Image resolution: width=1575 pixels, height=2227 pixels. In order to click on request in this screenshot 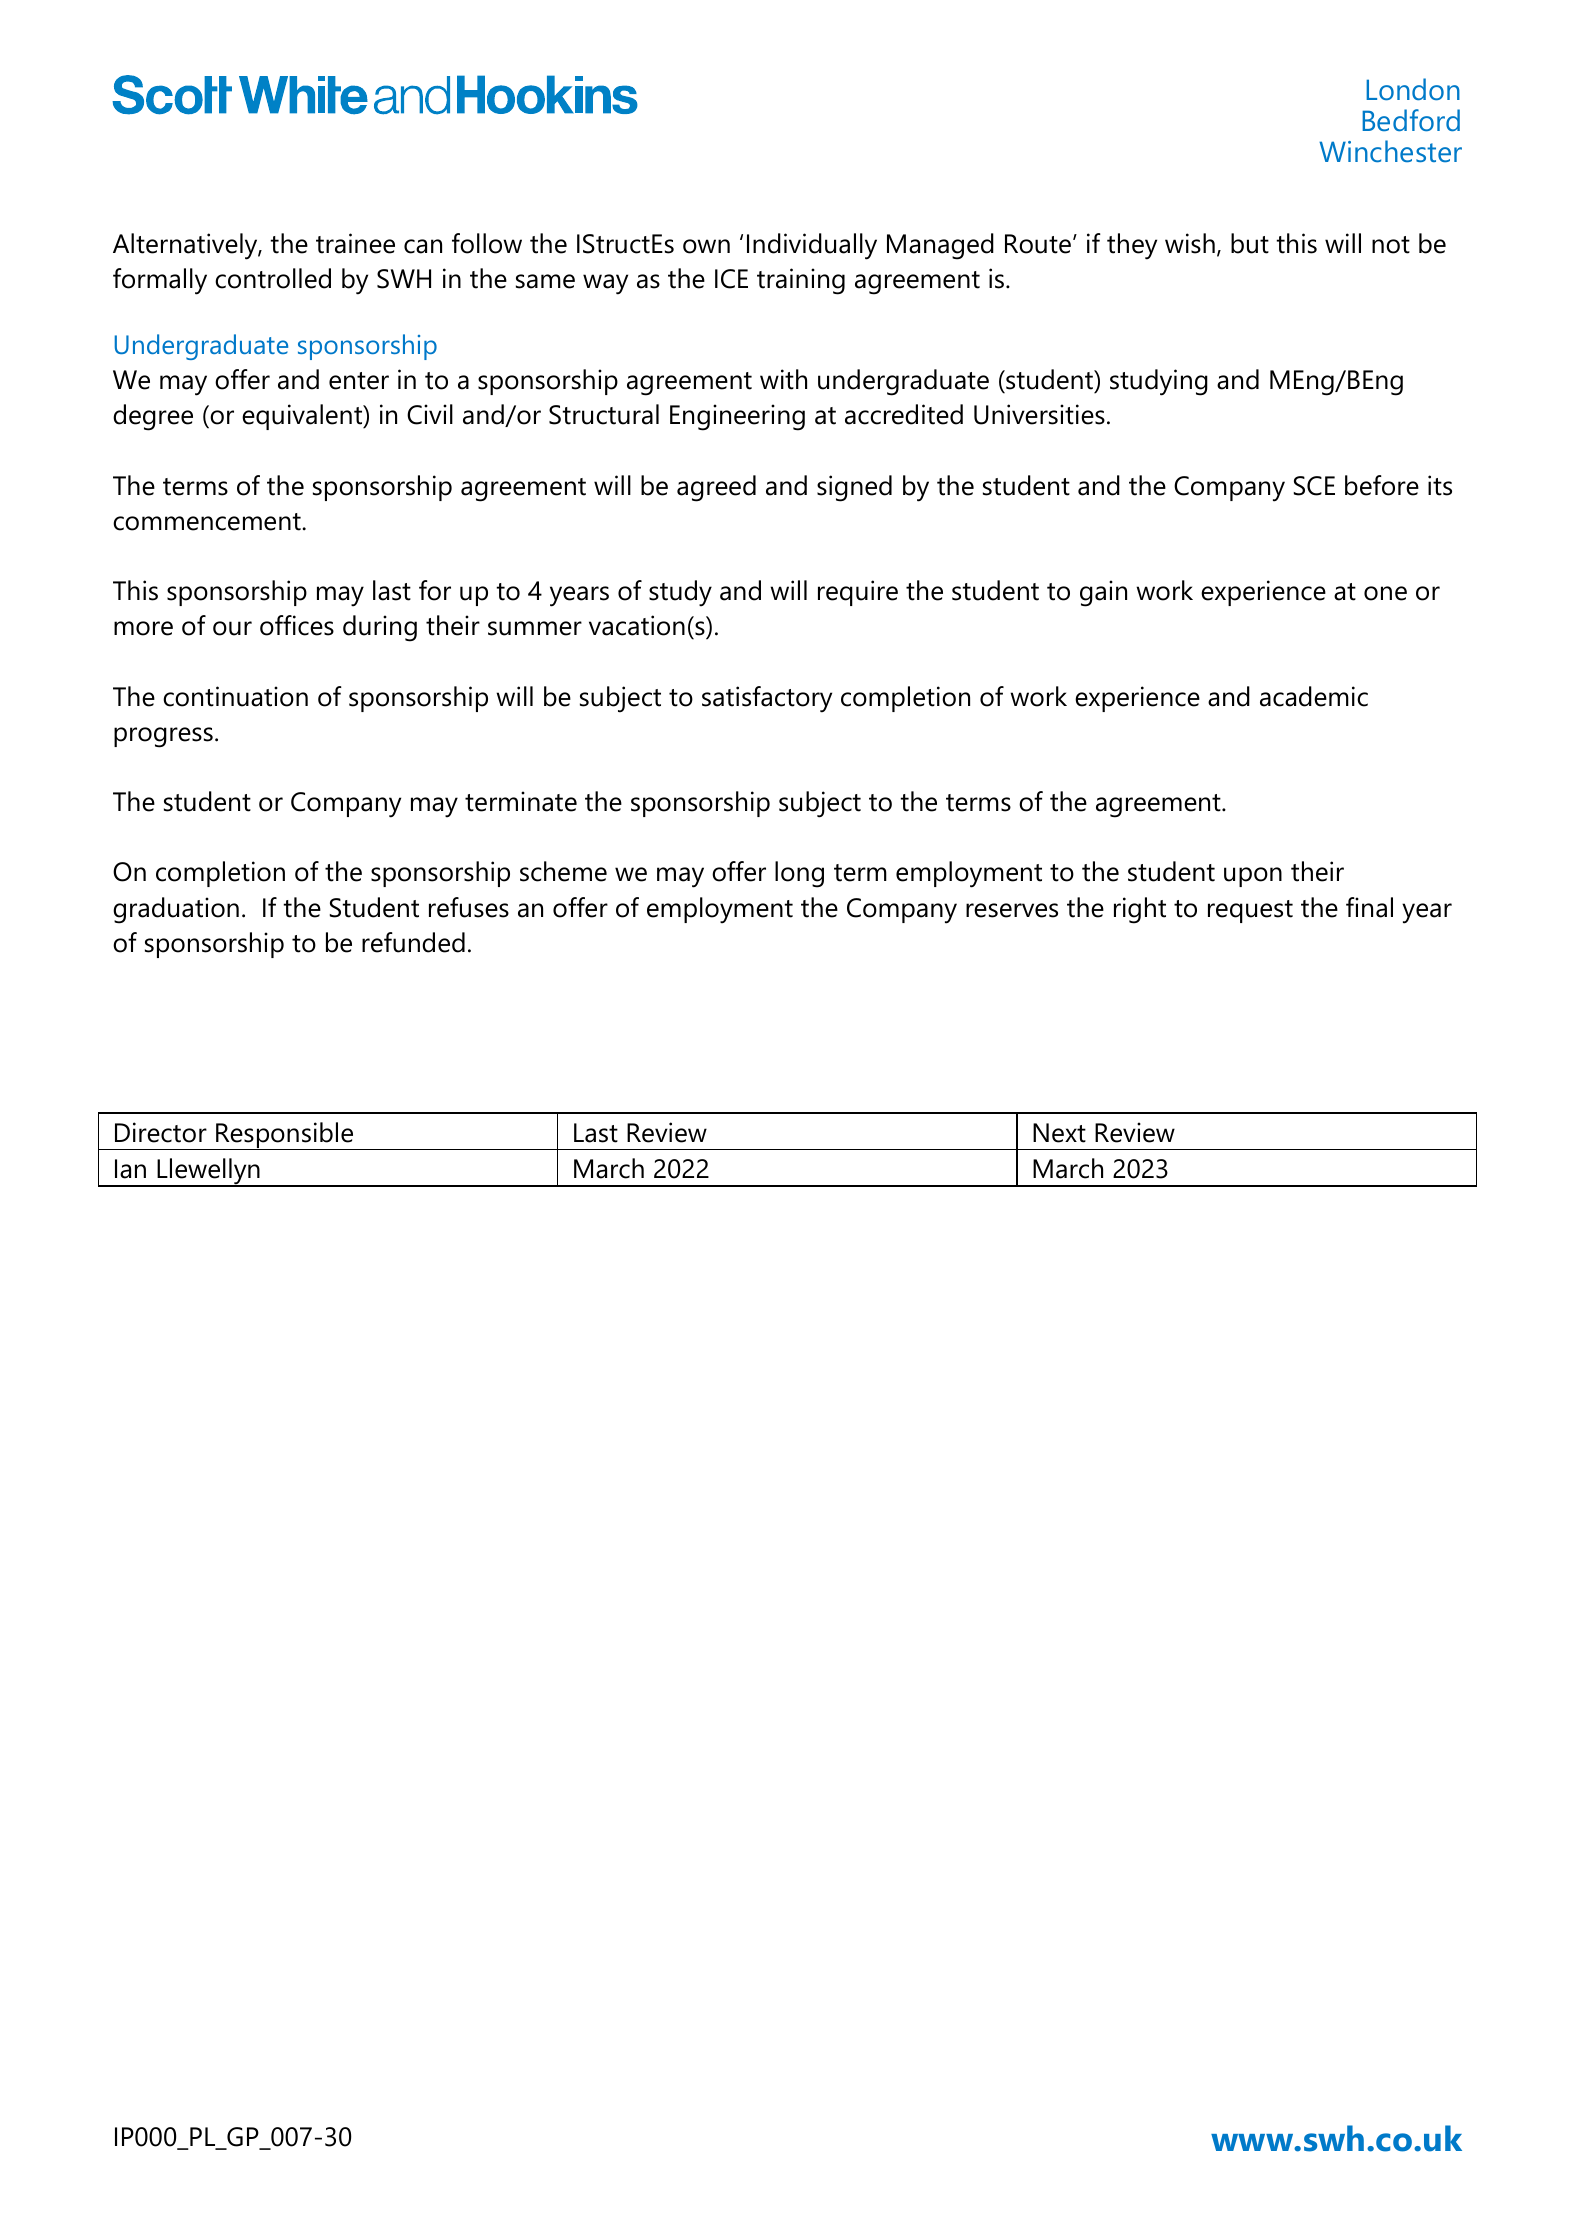, I will do `click(1250, 911)`.
